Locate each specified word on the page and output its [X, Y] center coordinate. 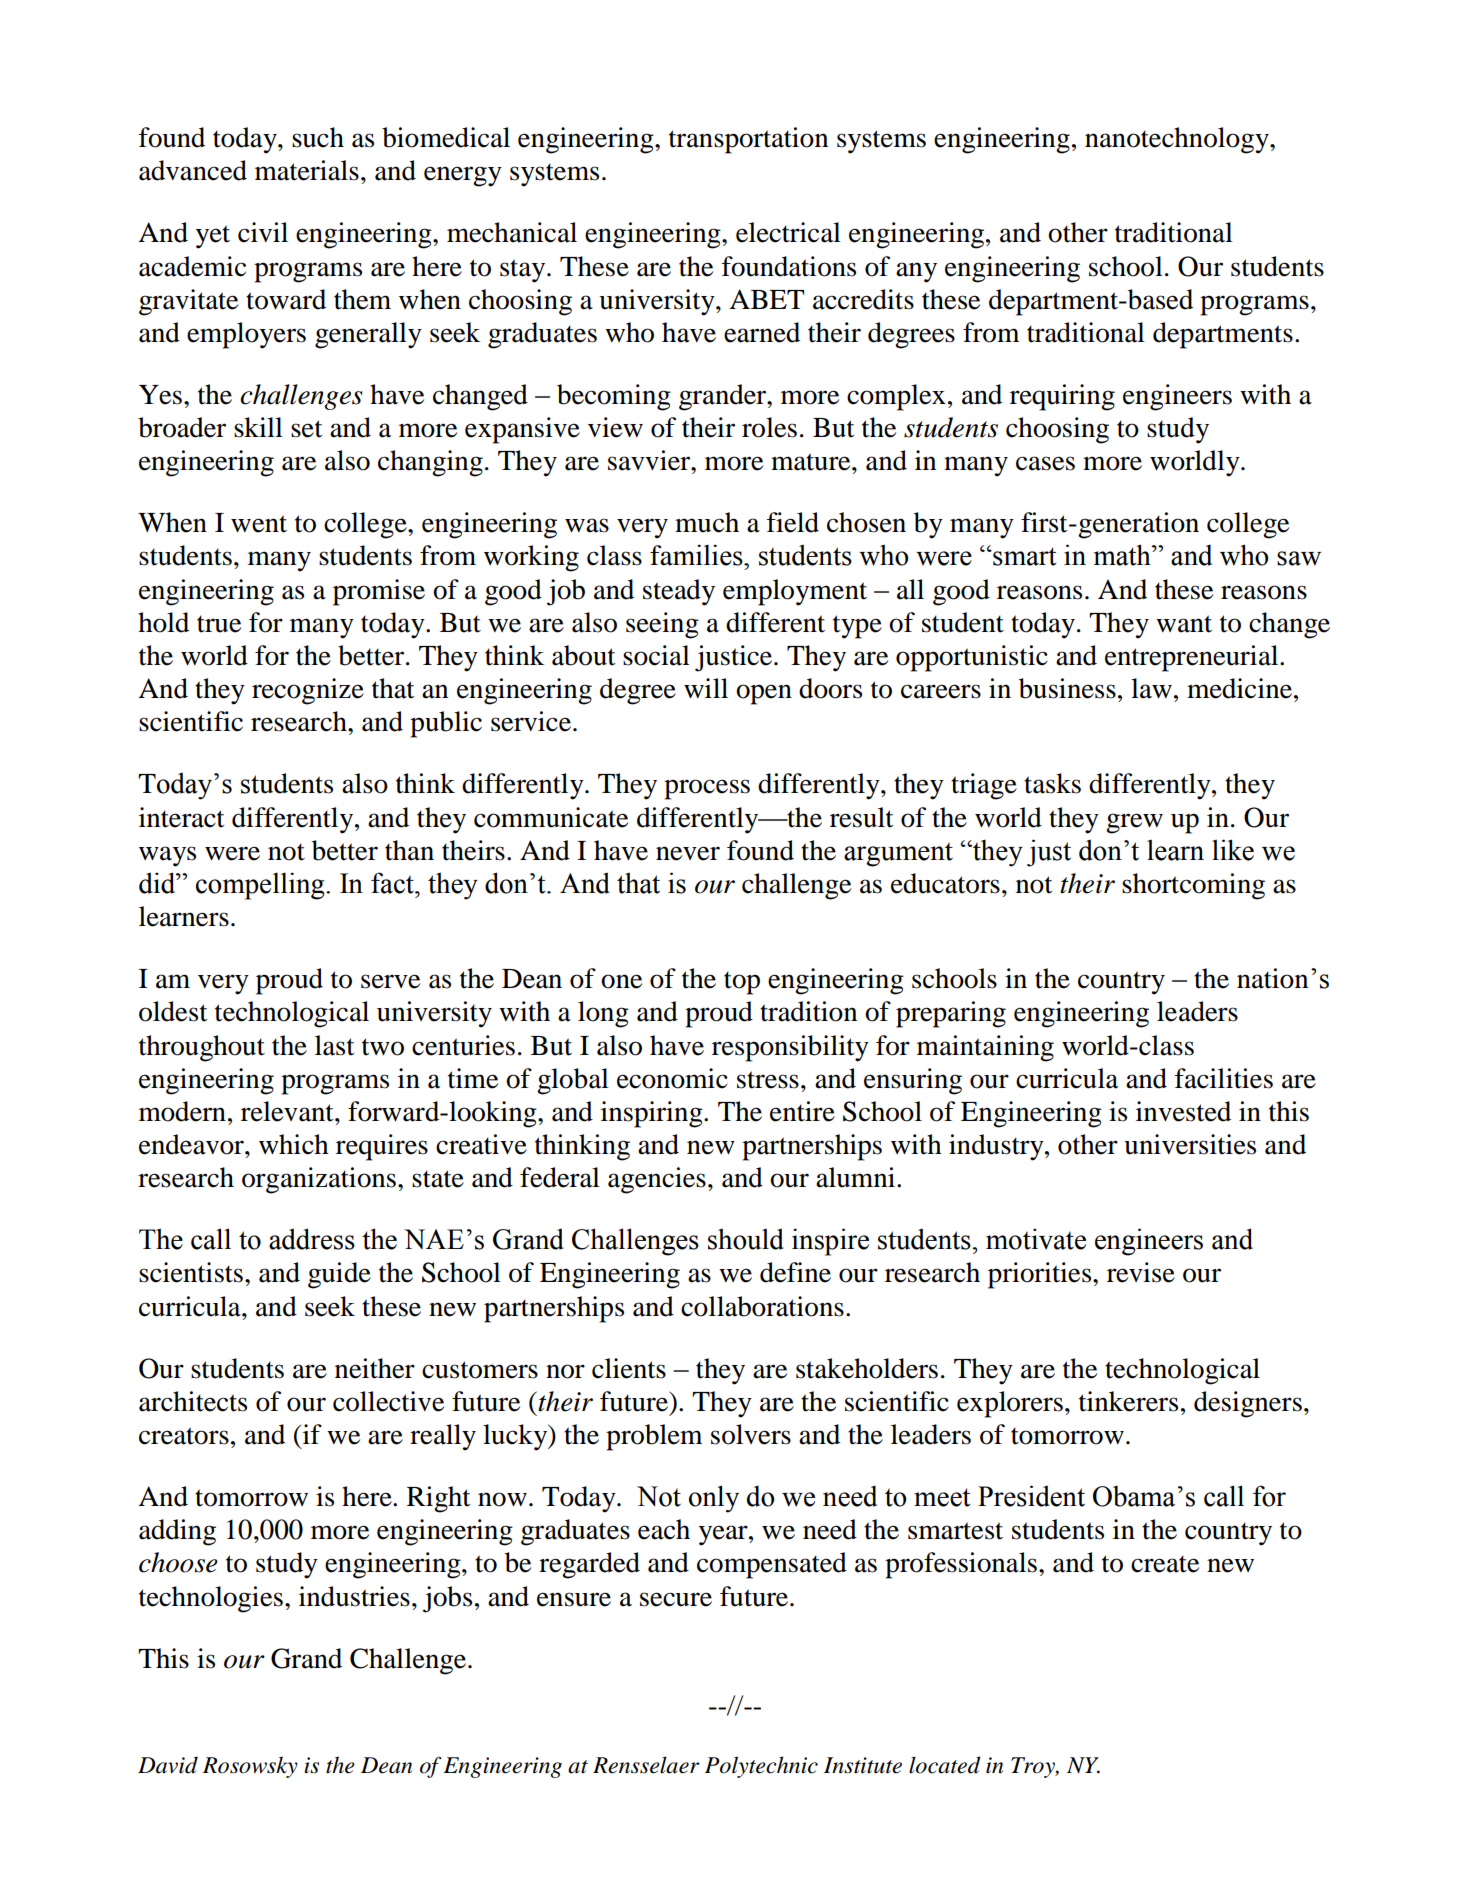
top [742, 983]
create [1165, 1564]
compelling [261, 886]
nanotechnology [1178, 140]
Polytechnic [761, 1767]
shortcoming [1193, 886]
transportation [748, 140]
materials [307, 170]
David [168, 1765]
